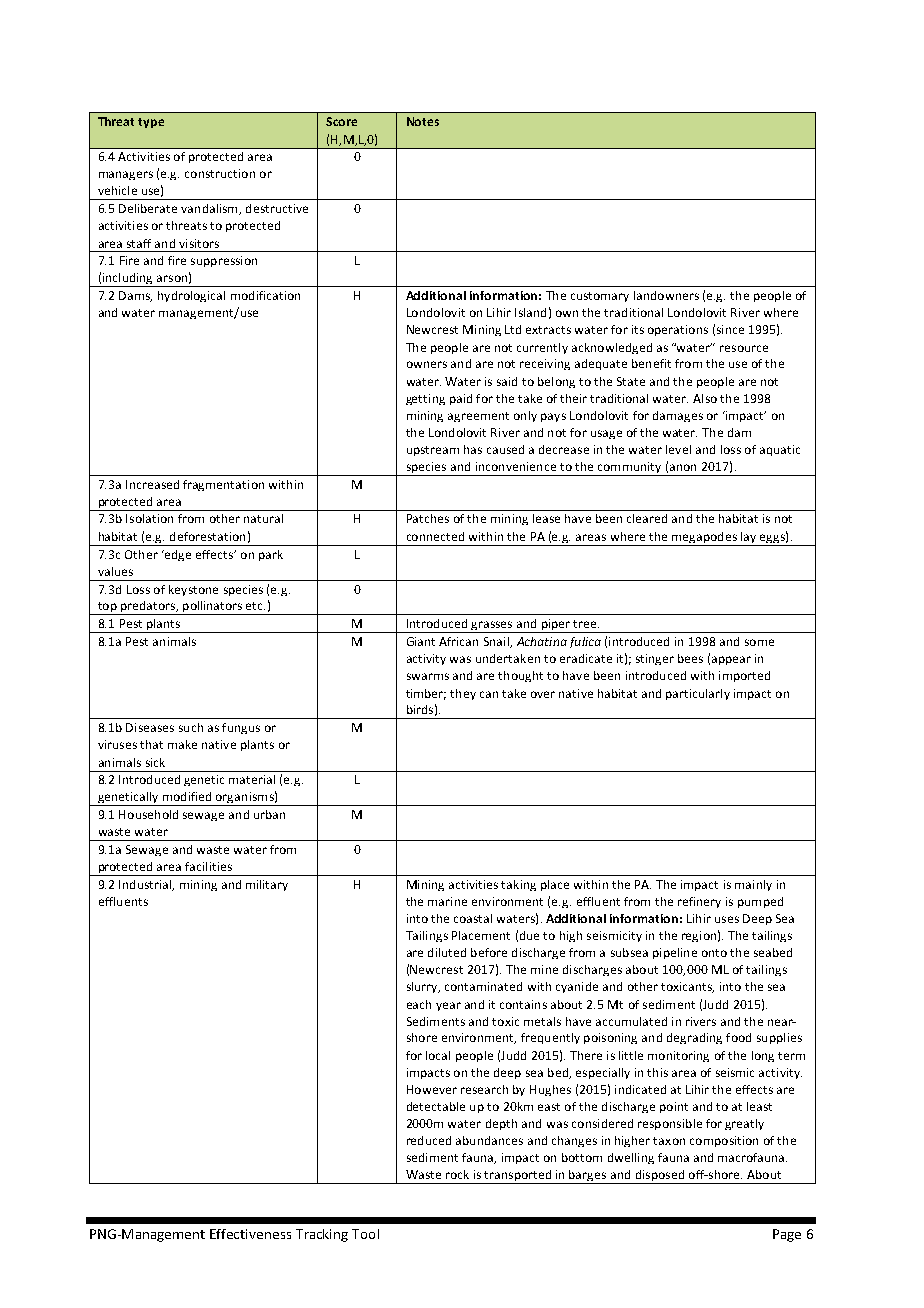 The image size is (924, 1308). What do you see at coordinates (423, 121) in the screenshot?
I see `Notes` at bounding box center [423, 121].
